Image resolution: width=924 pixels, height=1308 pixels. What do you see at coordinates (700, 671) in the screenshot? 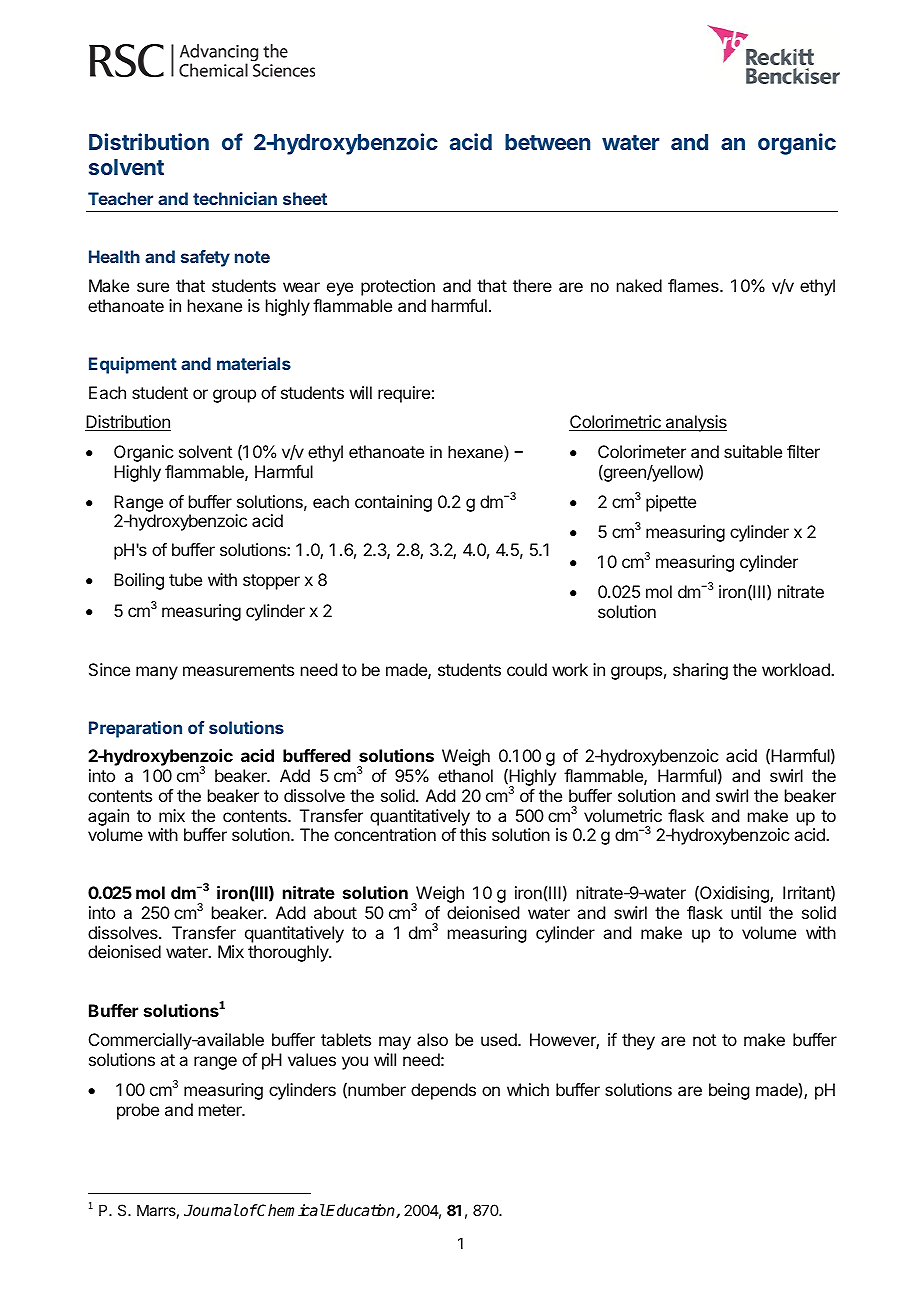
I see `sharing` at bounding box center [700, 671].
